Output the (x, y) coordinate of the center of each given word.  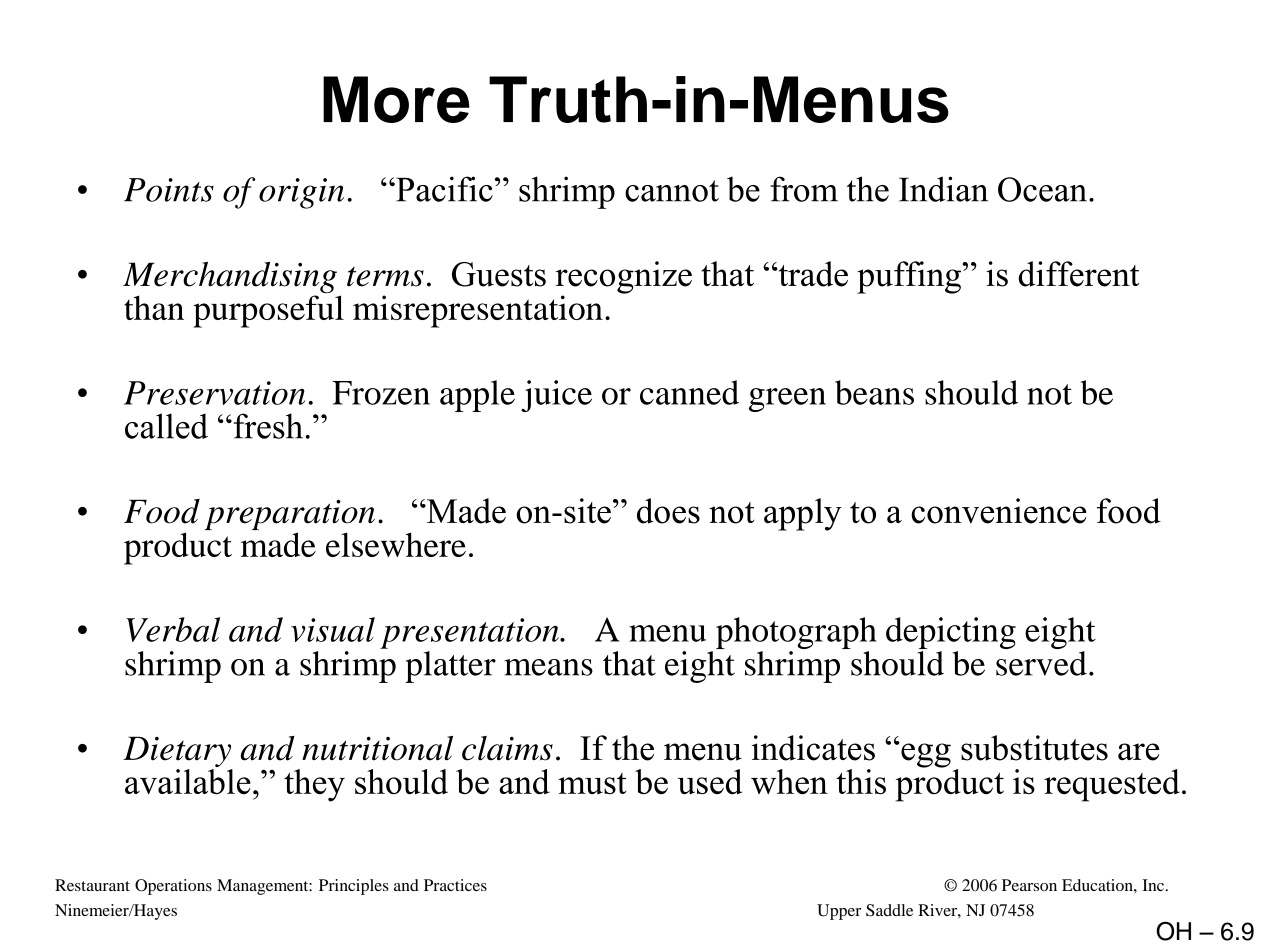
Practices (455, 885)
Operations (173, 887)
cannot (672, 191)
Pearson (1029, 885)
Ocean (1042, 189)
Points (169, 190)
